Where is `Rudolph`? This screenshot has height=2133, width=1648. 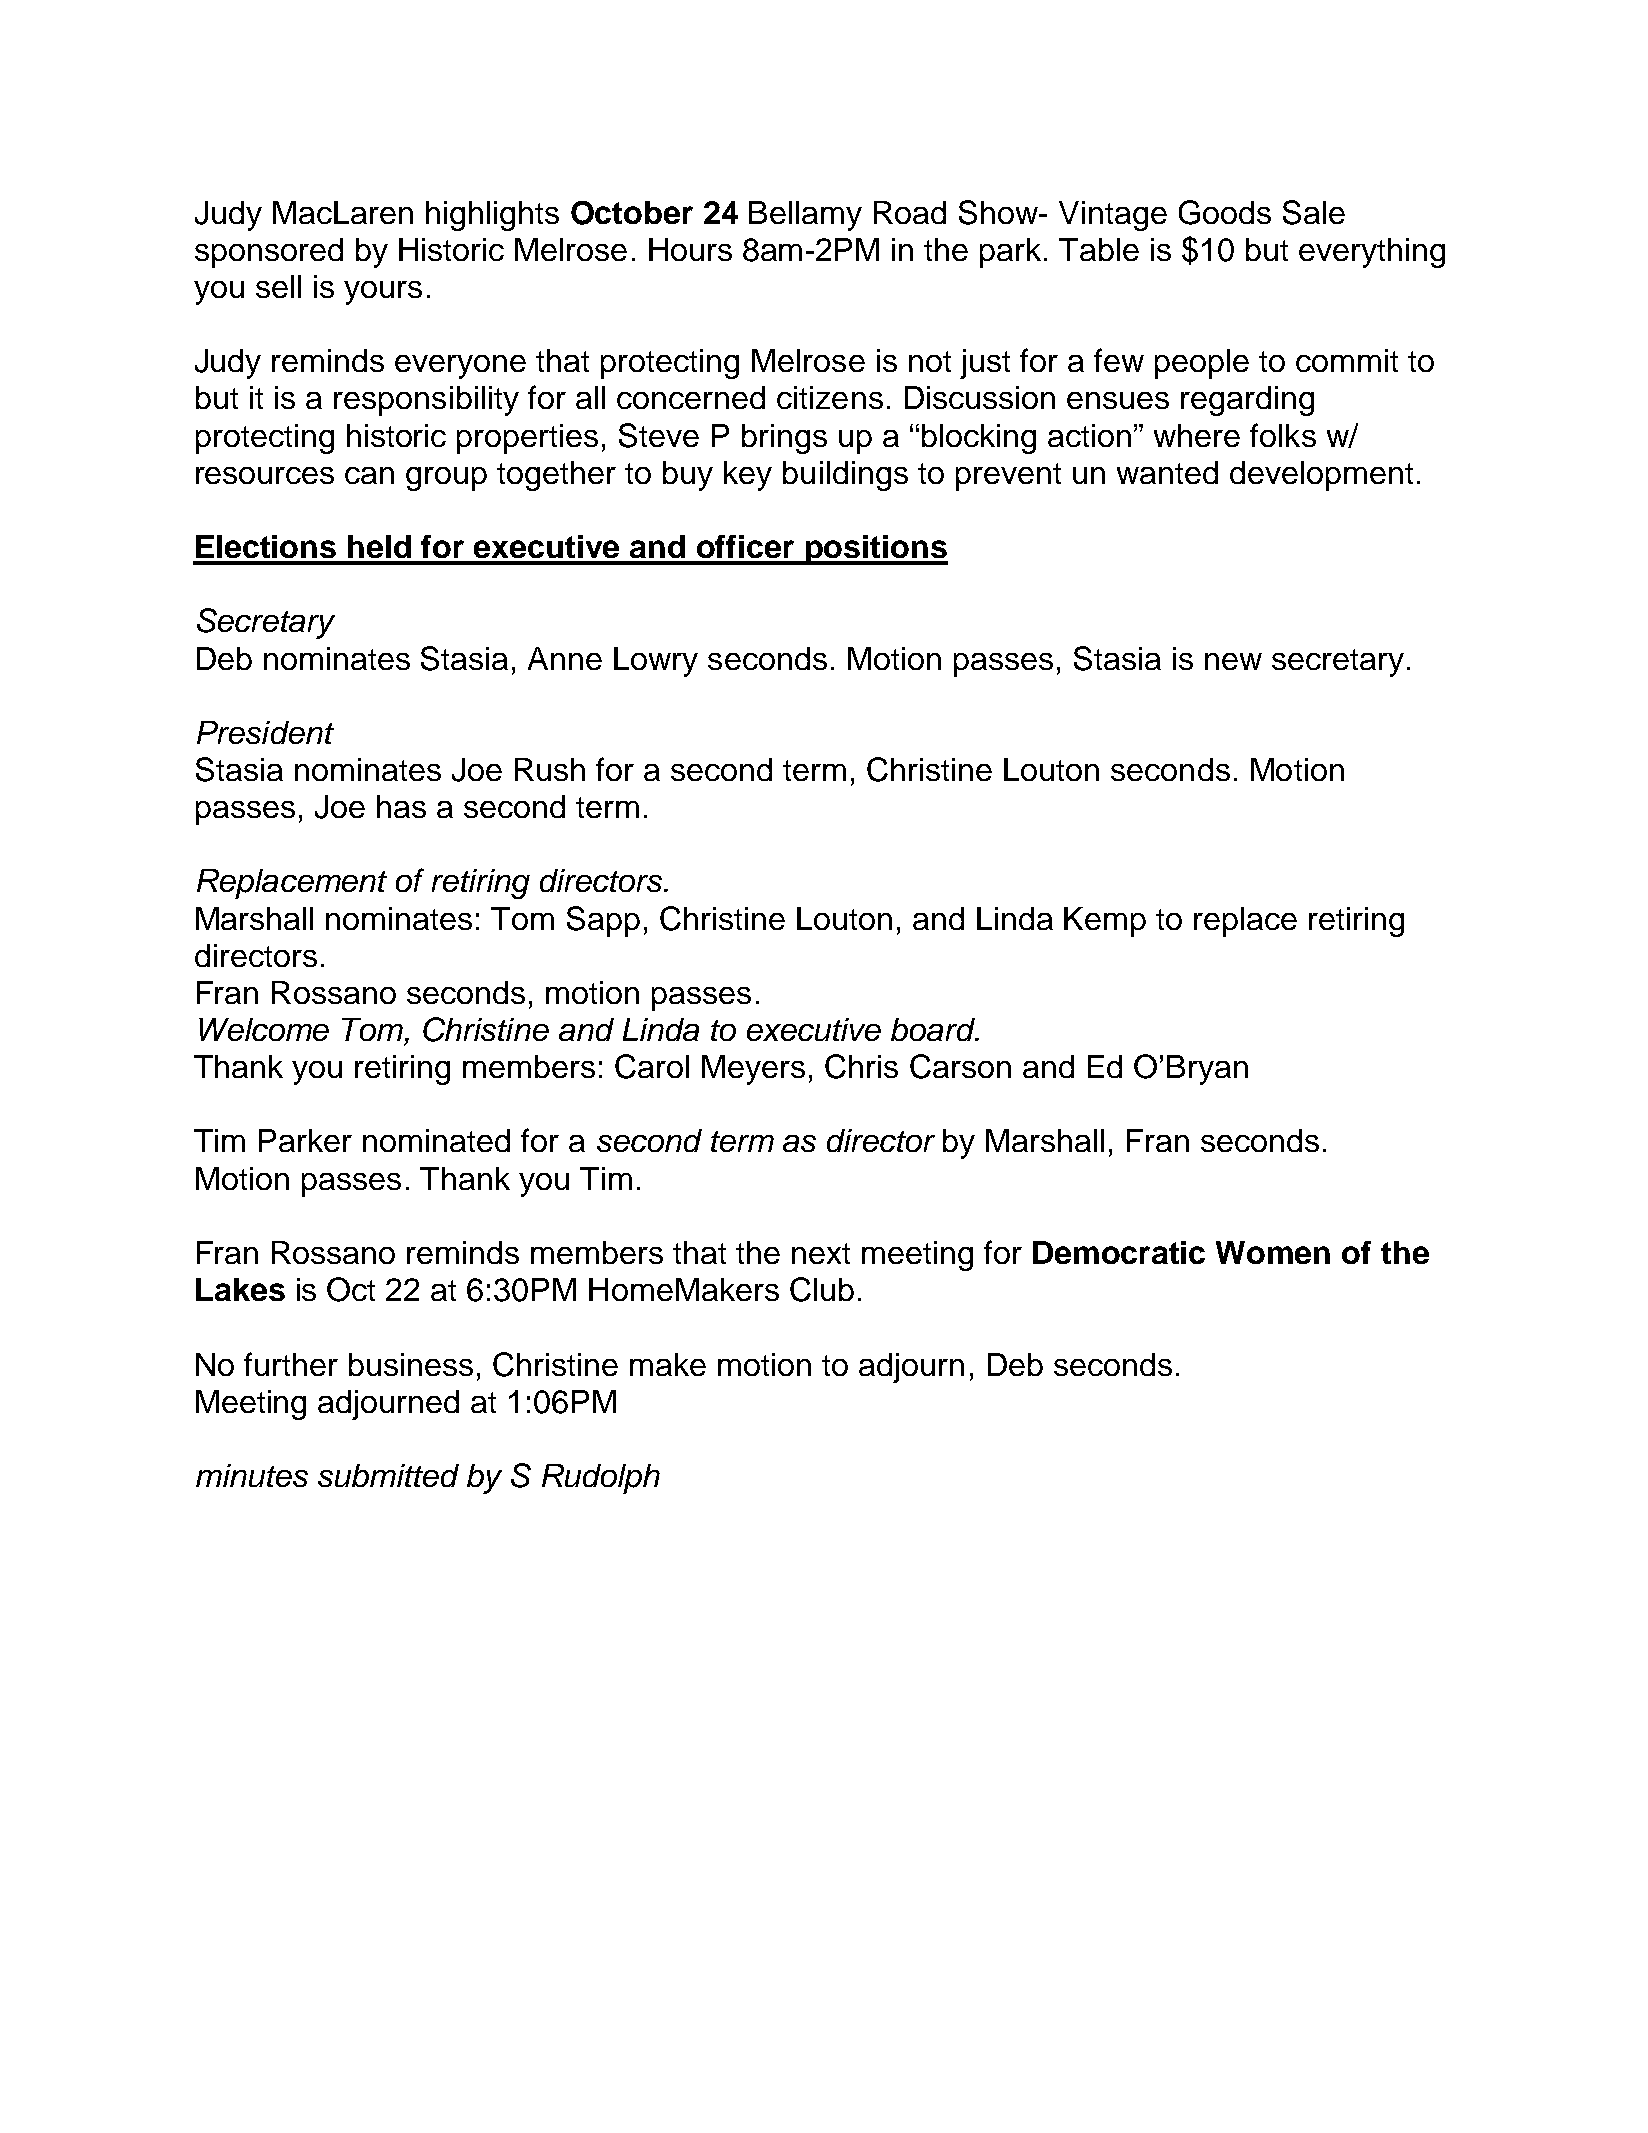
Rudolph is located at coordinates (601, 1479).
